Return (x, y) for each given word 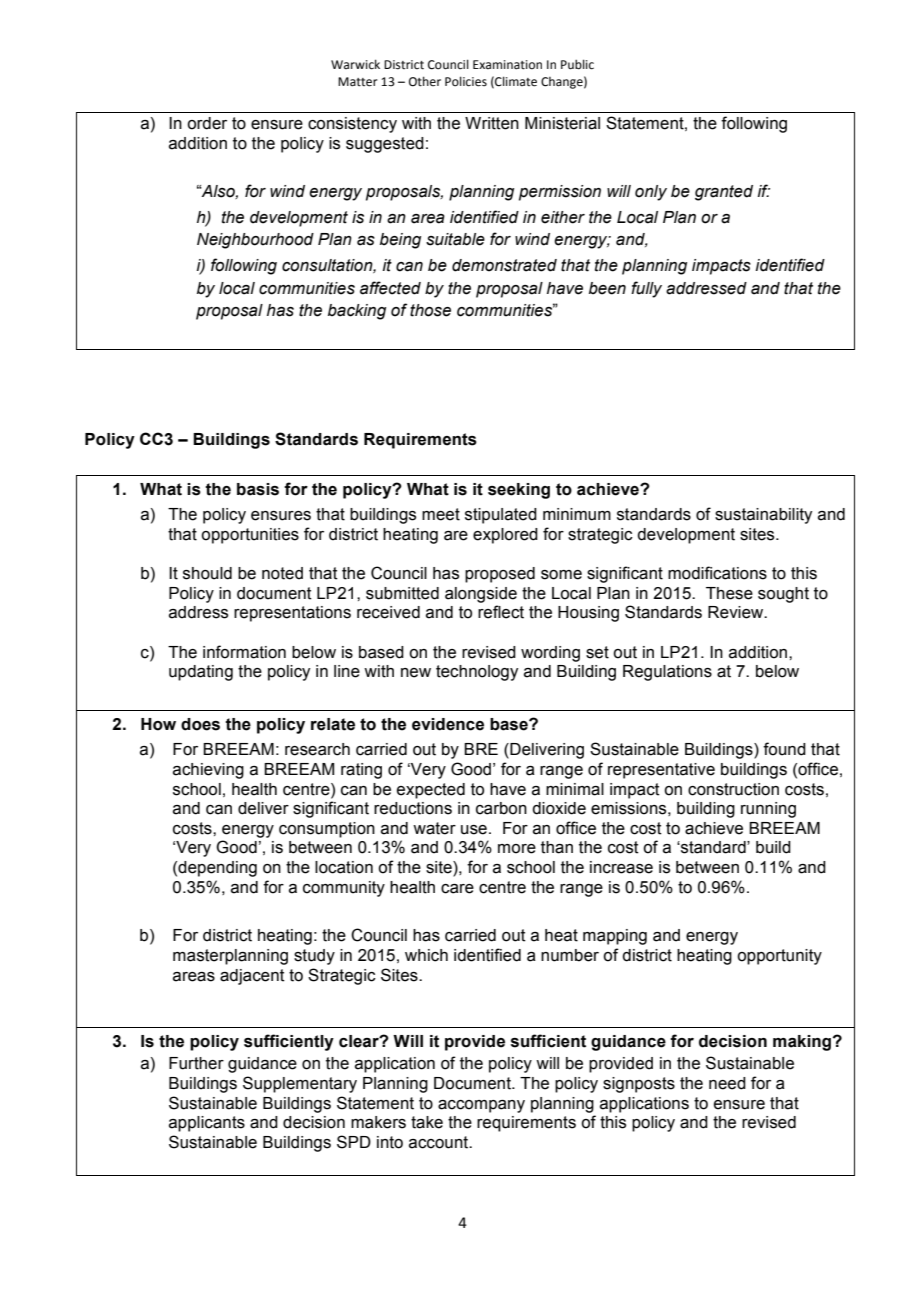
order (207, 123)
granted (724, 193)
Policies (466, 81)
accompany (481, 1106)
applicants (207, 1124)
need (727, 1083)
